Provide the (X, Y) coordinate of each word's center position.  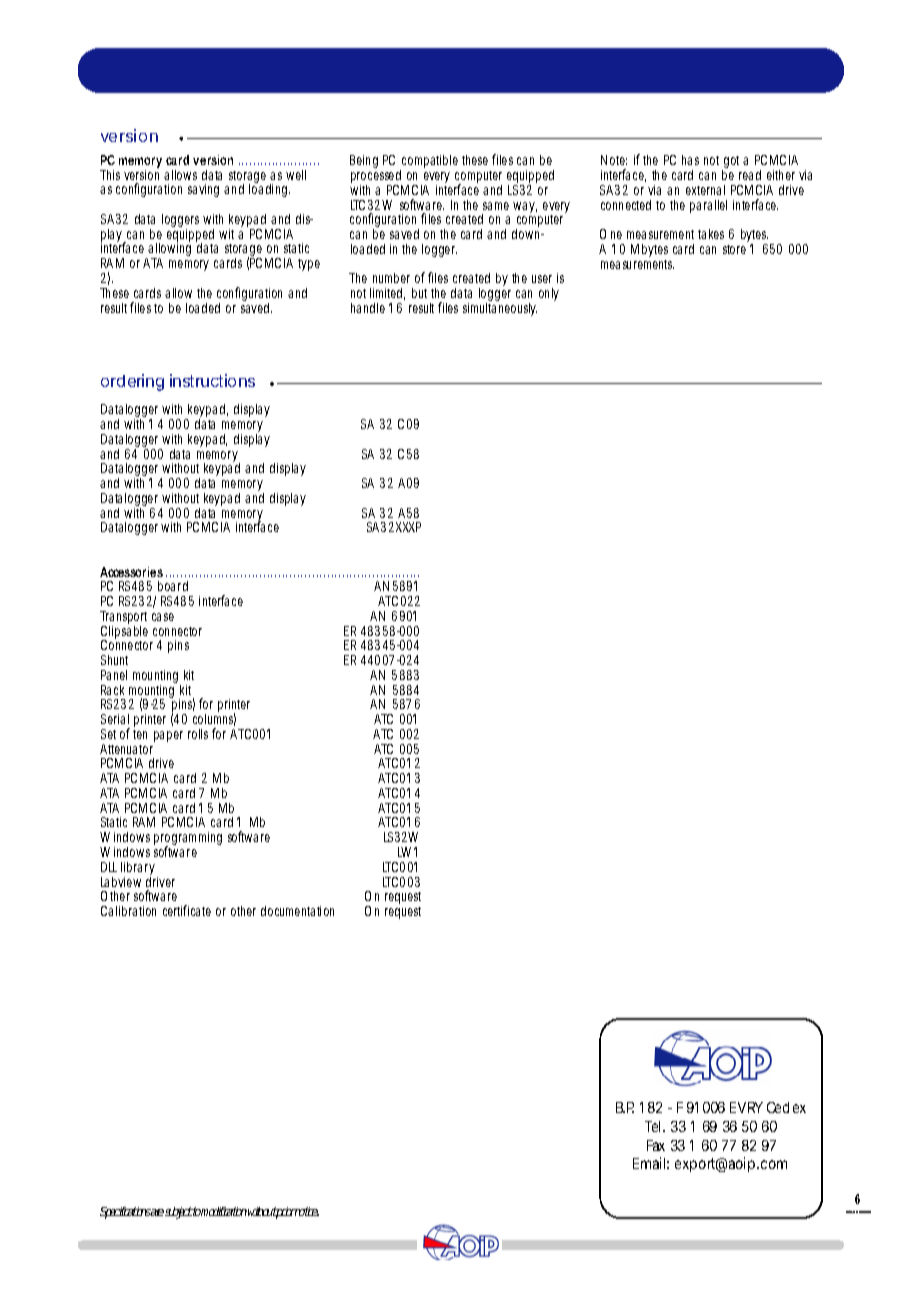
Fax (656, 1145)
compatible (429, 163)
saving (203, 190)
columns (214, 719)
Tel (654, 1126)
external (705, 190)
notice (306, 1211)
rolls (198, 734)
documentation (297, 911)
